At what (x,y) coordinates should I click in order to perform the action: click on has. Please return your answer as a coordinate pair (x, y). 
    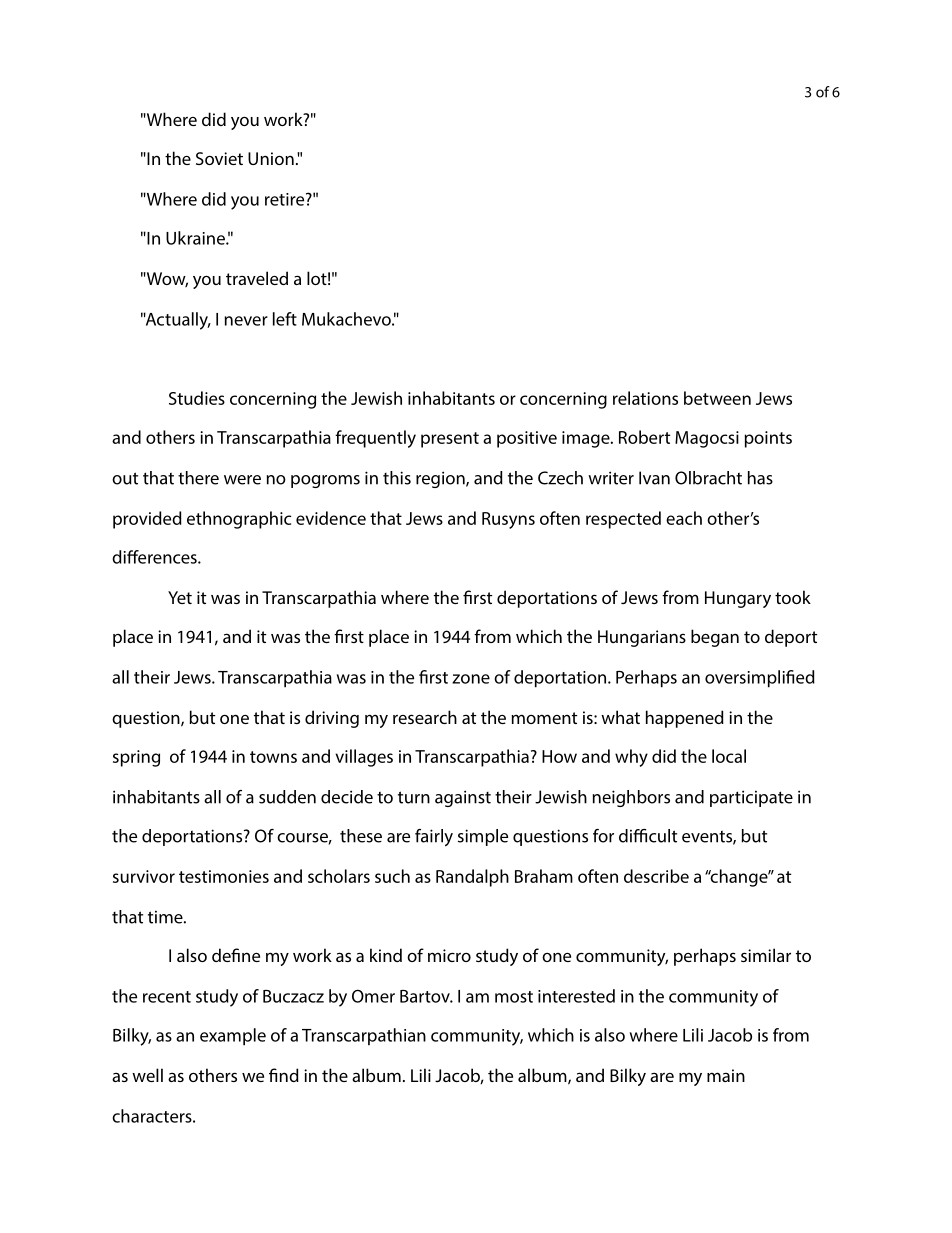
    Looking at the image, I should click on (760, 478).
